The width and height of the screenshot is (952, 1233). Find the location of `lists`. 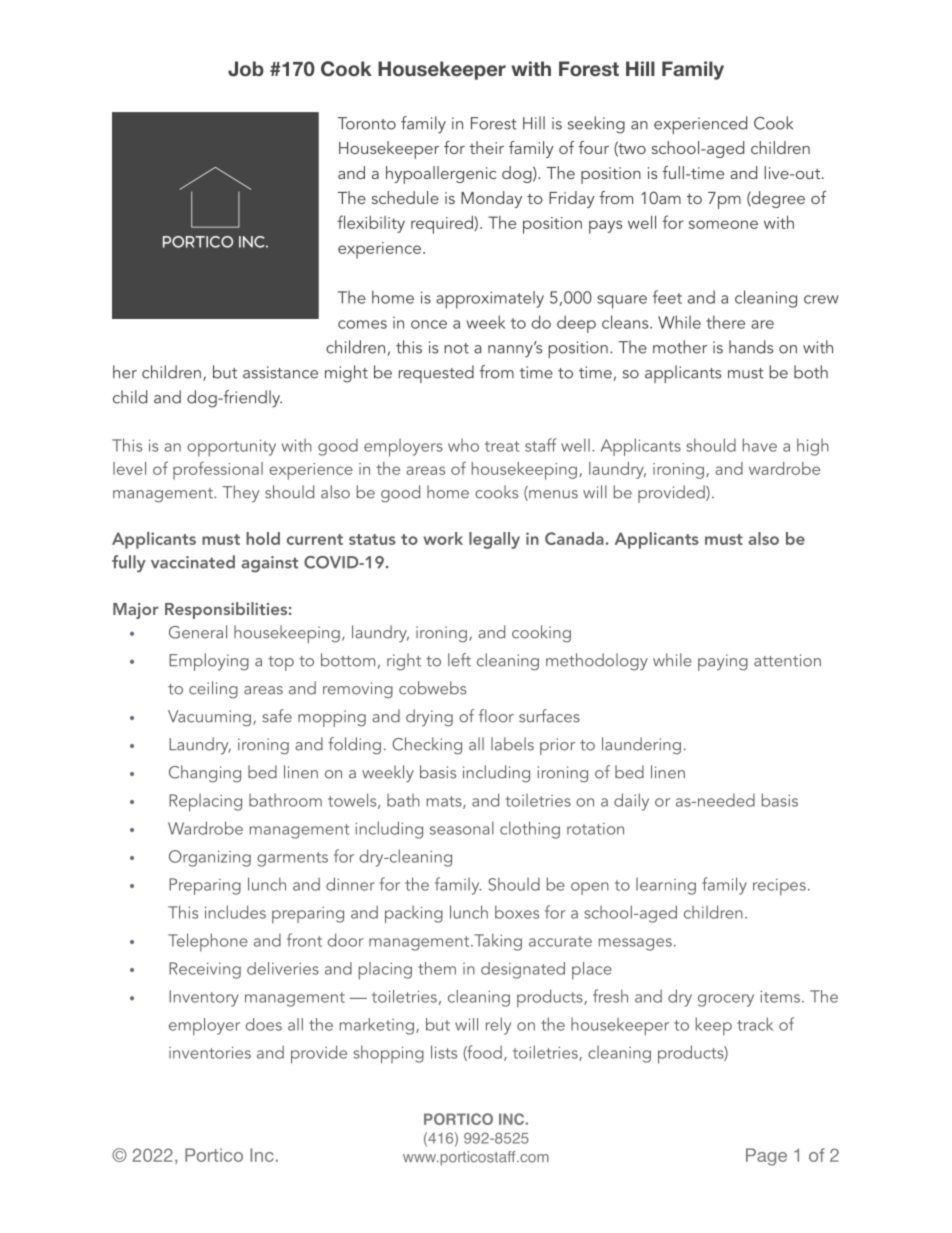

lists is located at coordinates (444, 1052).
